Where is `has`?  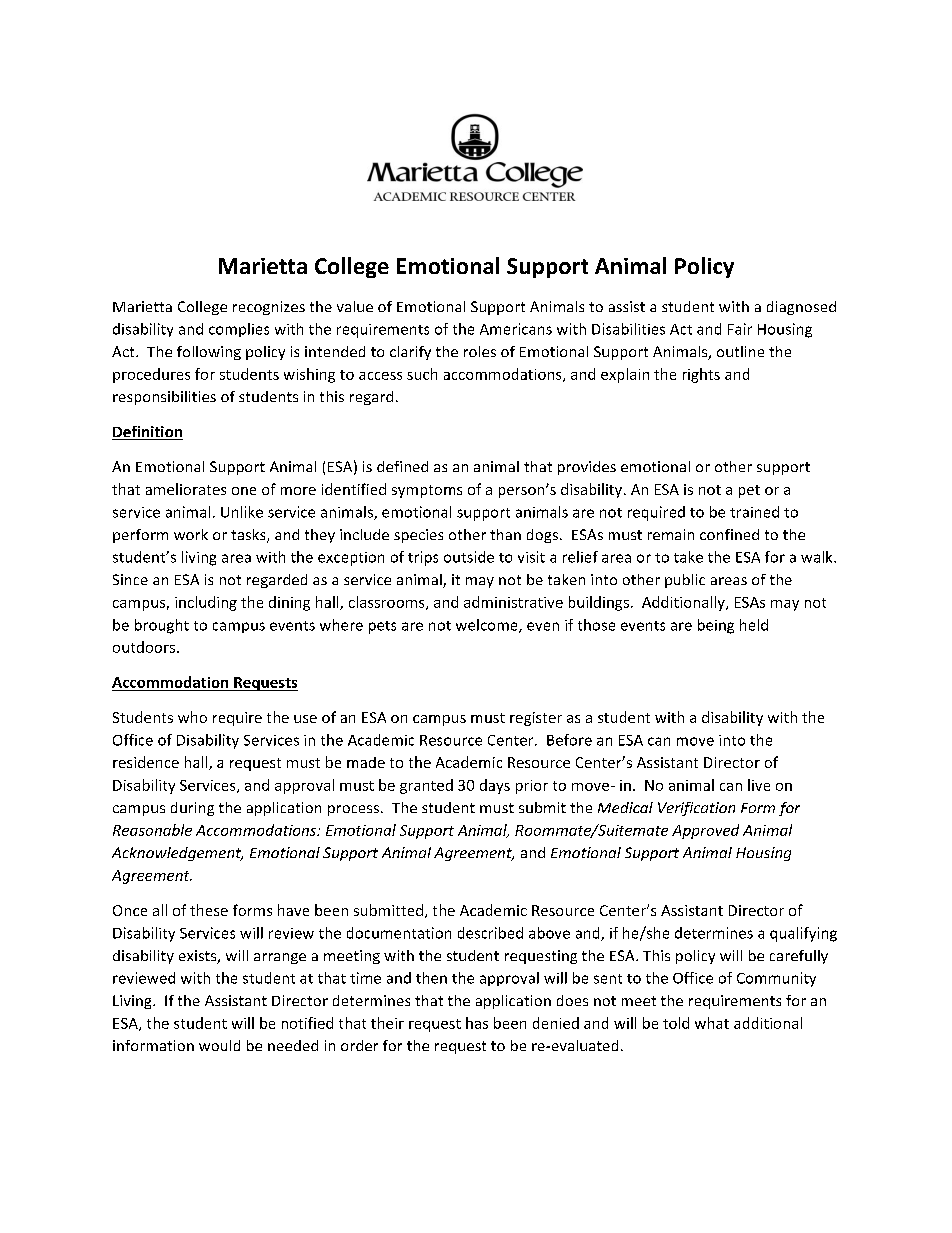
has is located at coordinates (477, 1023).
